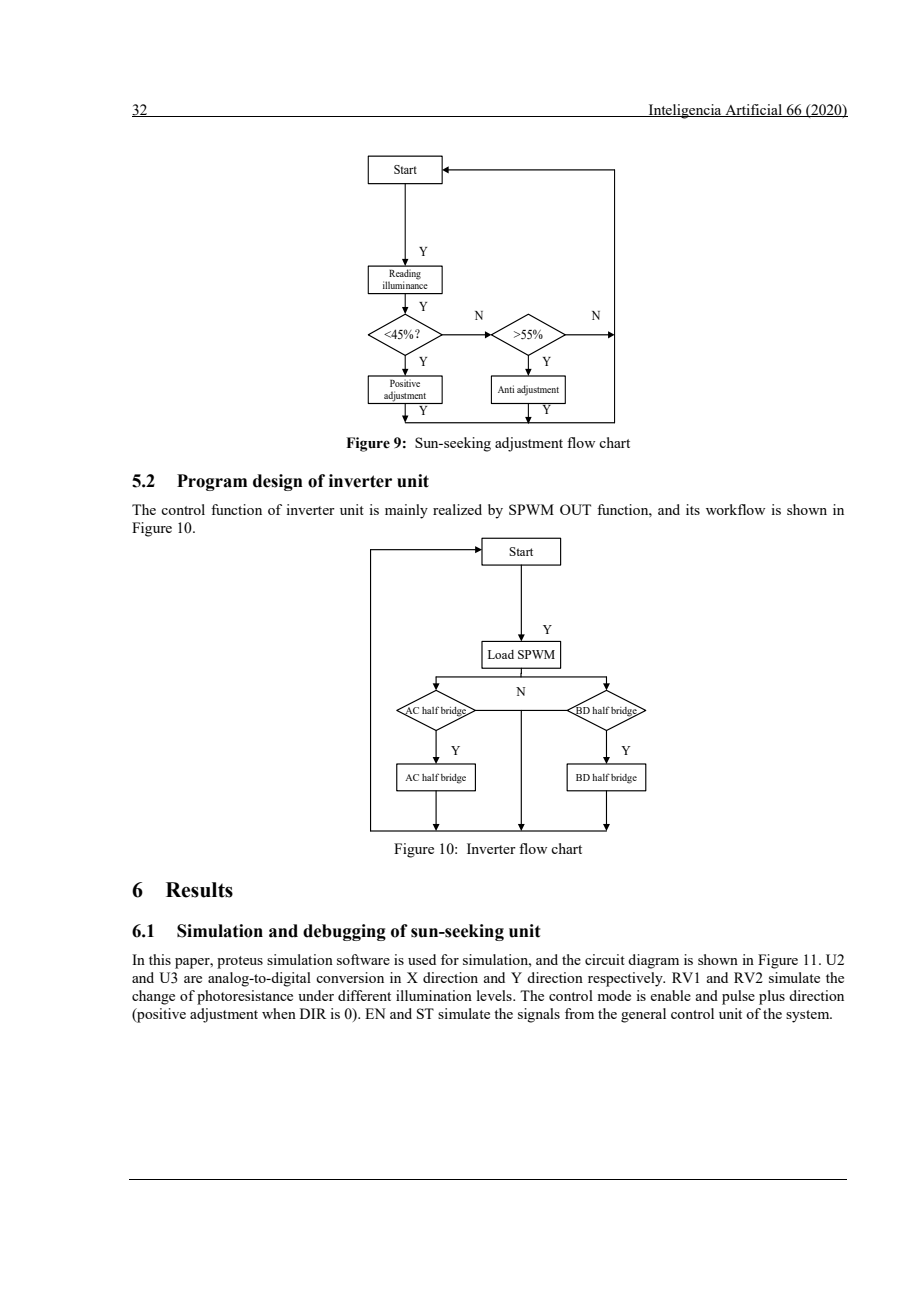 The image size is (924, 1308). I want to click on proteus, so click(240, 962).
